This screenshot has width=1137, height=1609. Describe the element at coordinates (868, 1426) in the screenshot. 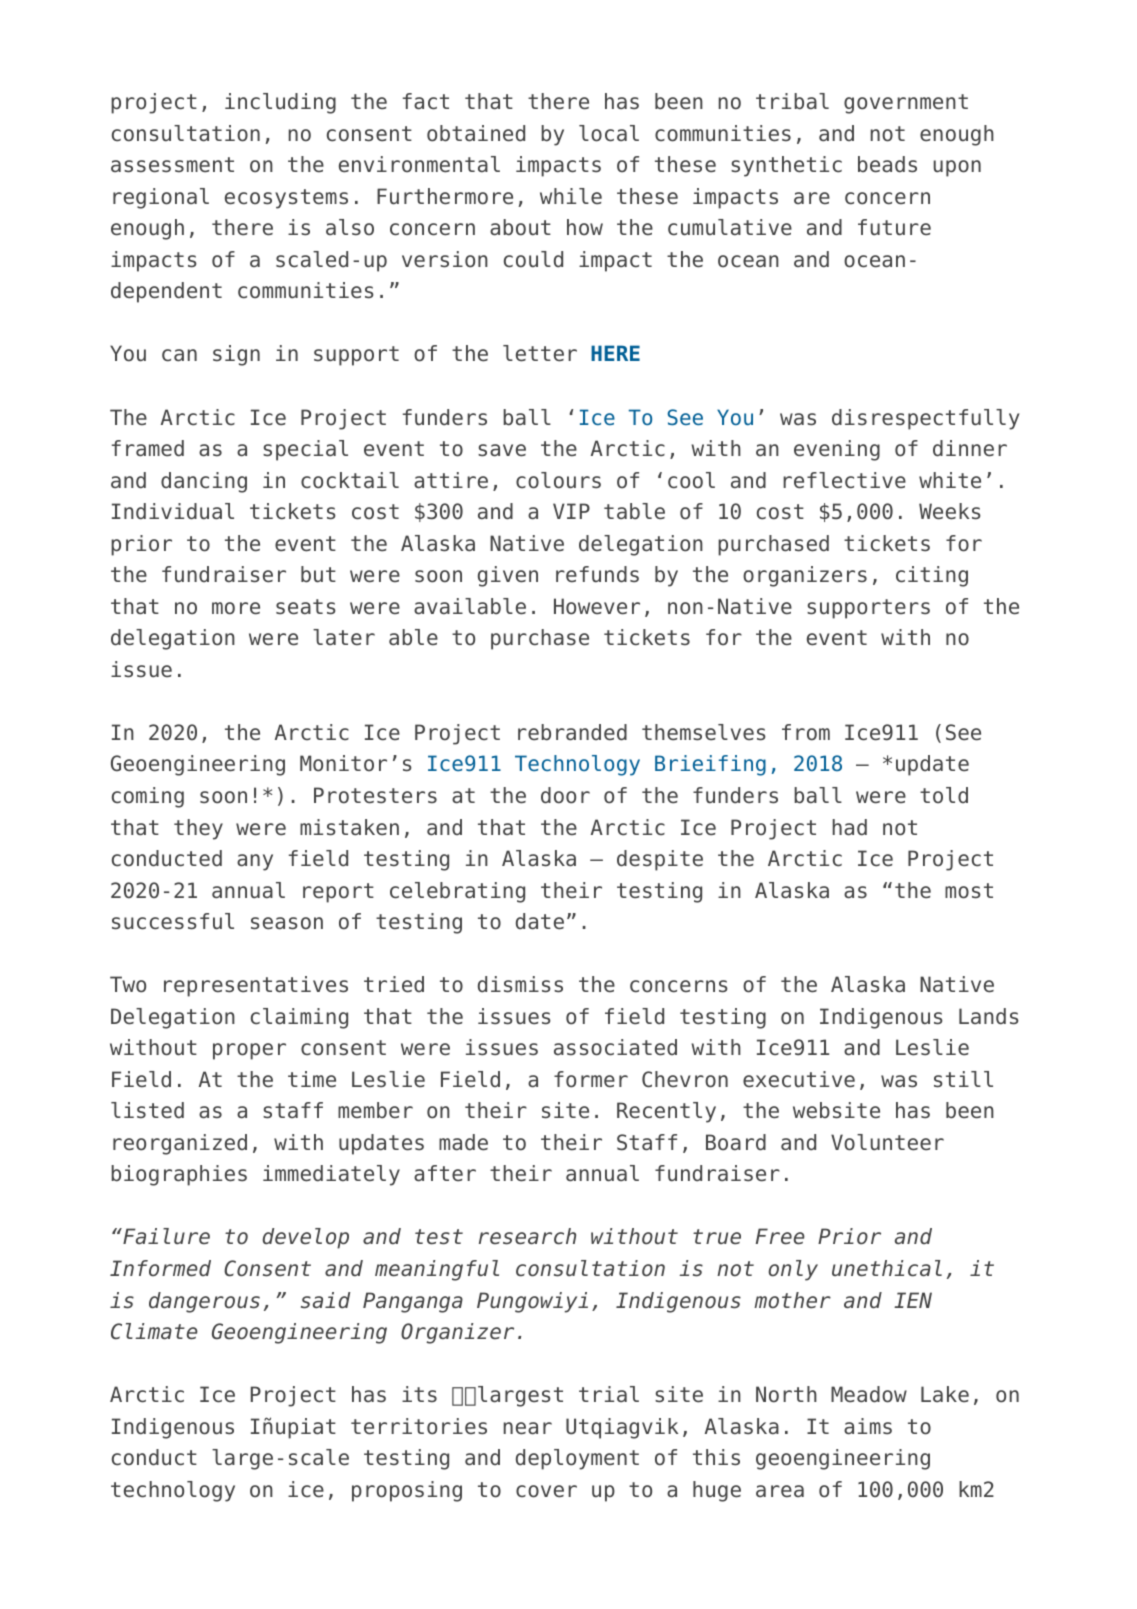

I see `aims` at that location.
